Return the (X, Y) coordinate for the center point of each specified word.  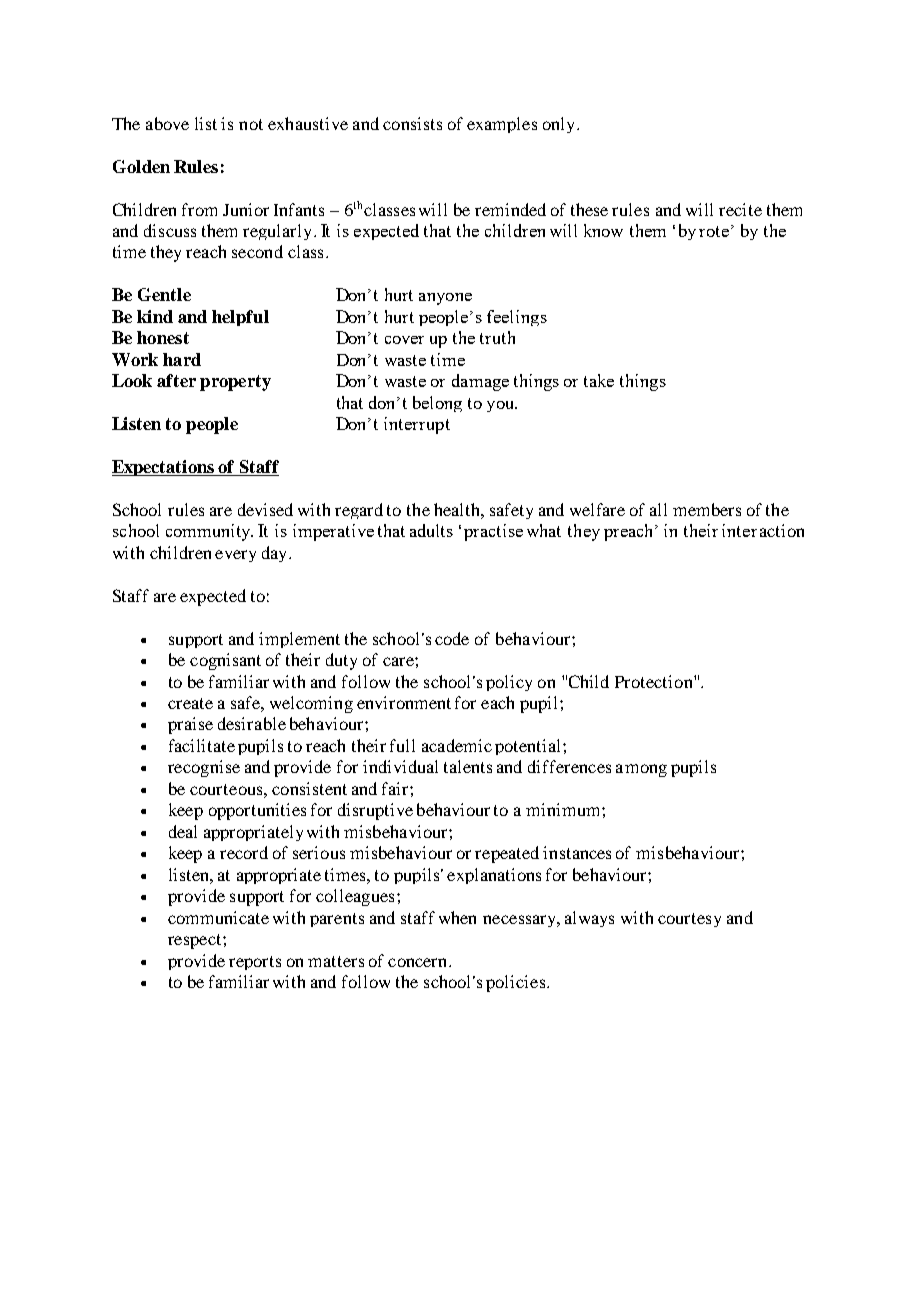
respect (196, 941)
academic (457, 745)
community (209, 532)
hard (182, 359)
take (599, 380)
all (658, 509)
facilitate (202, 745)
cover (404, 340)
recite (740, 209)
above (167, 123)
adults (431, 530)
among (641, 770)
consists (412, 123)
